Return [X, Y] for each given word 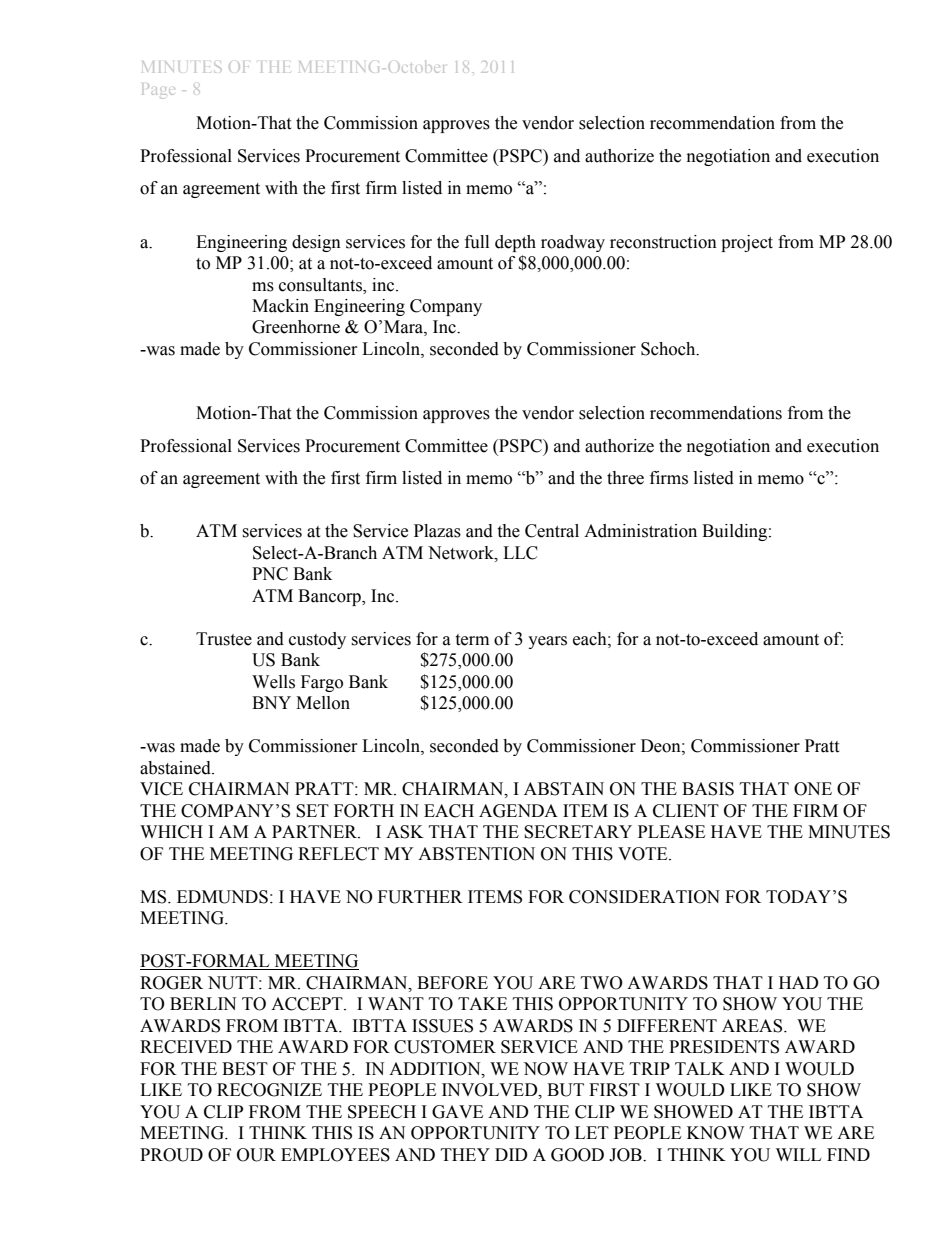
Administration [640, 531]
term [472, 640]
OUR [256, 1155]
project [747, 243]
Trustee [224, 639]
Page [158, 91]
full [477, 242]
